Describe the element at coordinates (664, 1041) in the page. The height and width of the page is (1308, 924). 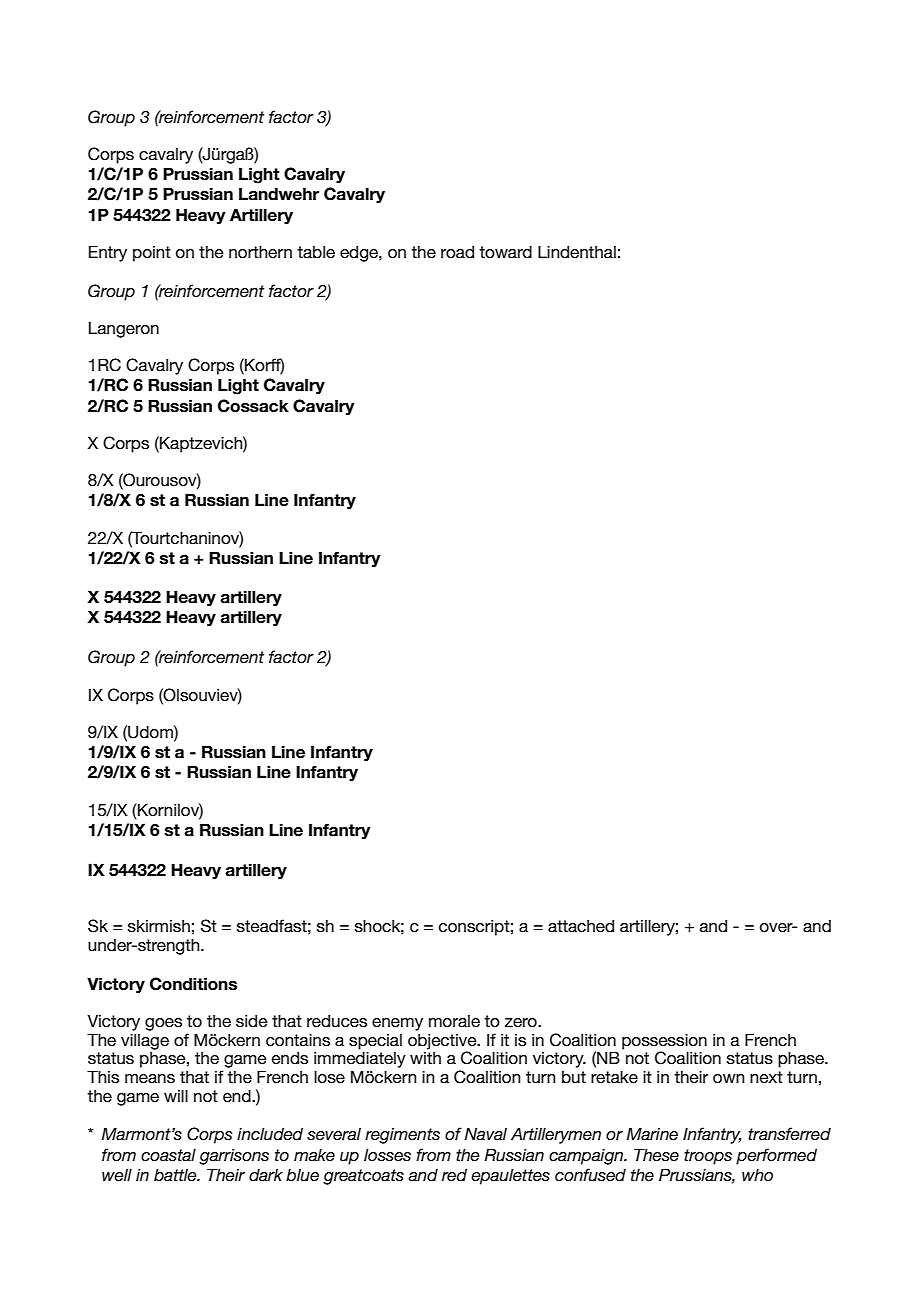
I see `possession` at that location.
